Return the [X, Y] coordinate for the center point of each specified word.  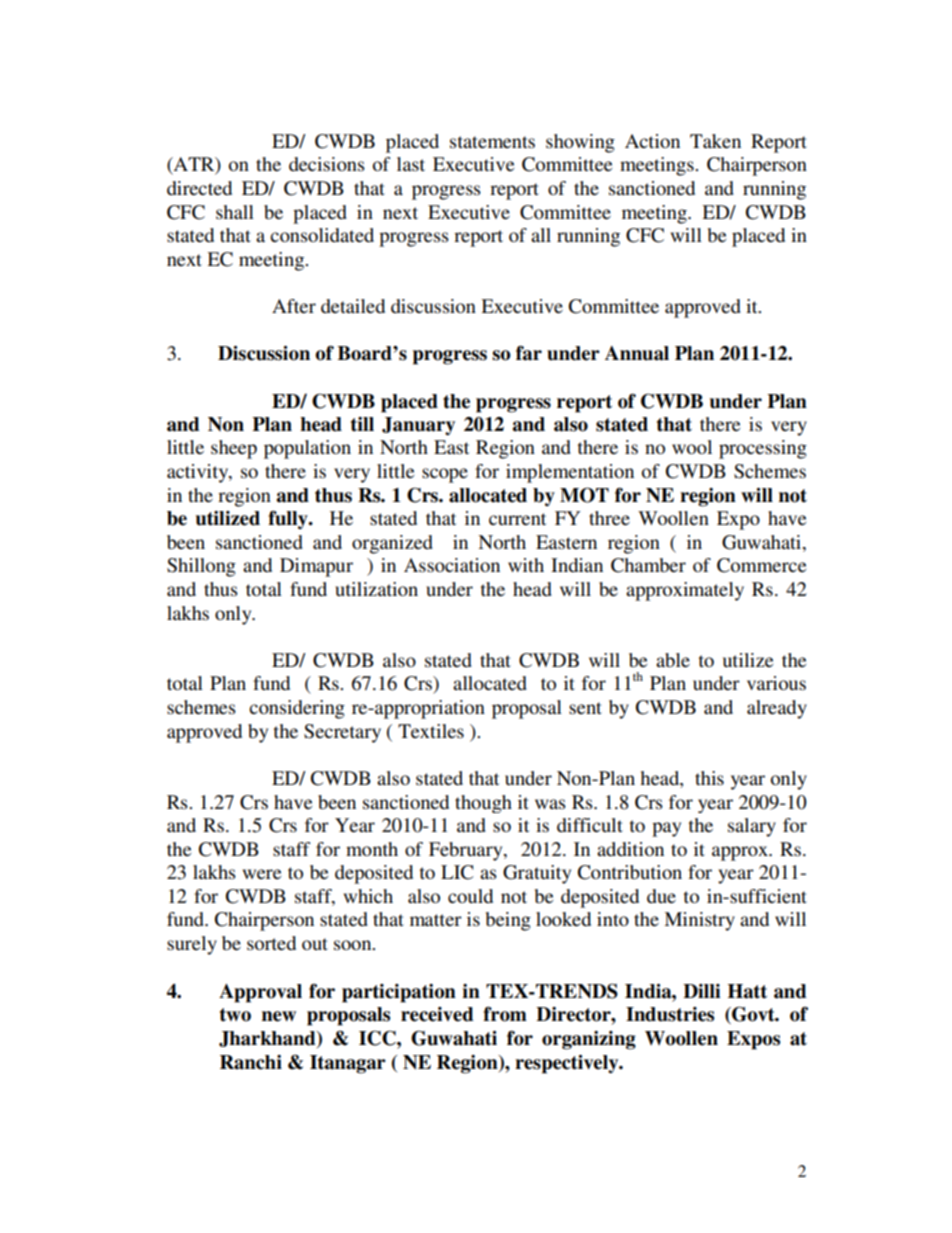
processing [763, 449]
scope [445, 475]
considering [297, 709]
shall [235, 212]
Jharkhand [268, 1039]
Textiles [431, 731]
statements [492, 142]
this [709, 778]
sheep [234, 449]
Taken [715, 141]
